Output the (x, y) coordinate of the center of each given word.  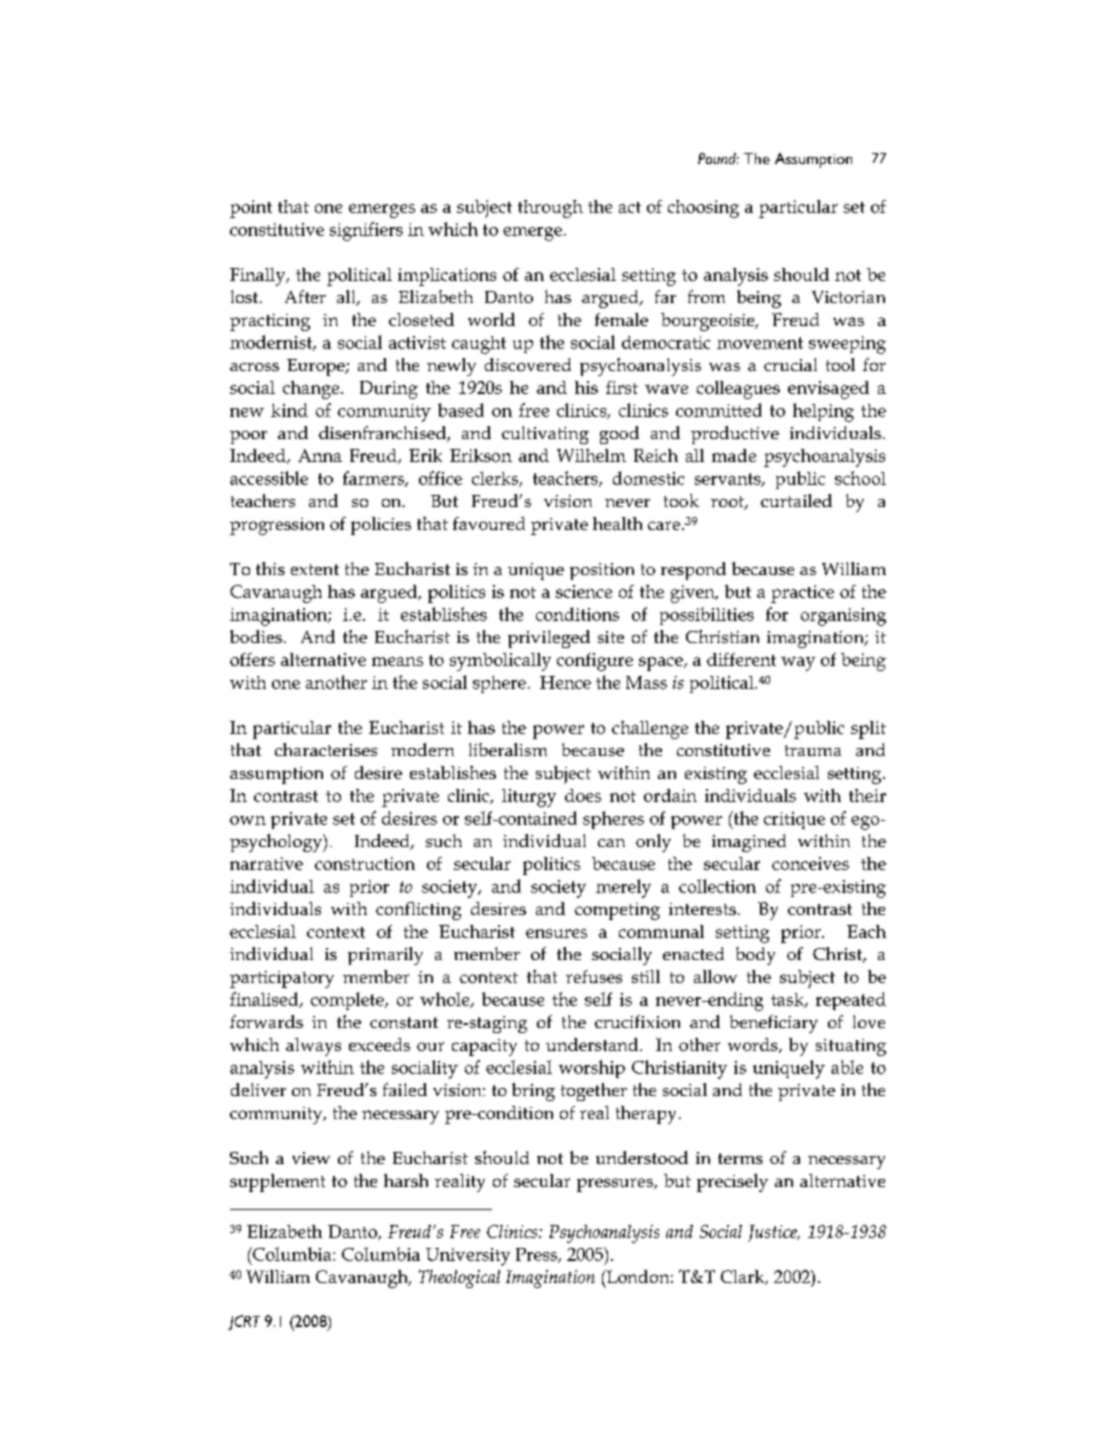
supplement (277, 1183)
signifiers (366, 231)
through (550, 209)
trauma (813, 750)
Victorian (848, 297)
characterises (326, 749)
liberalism (508, 749)
